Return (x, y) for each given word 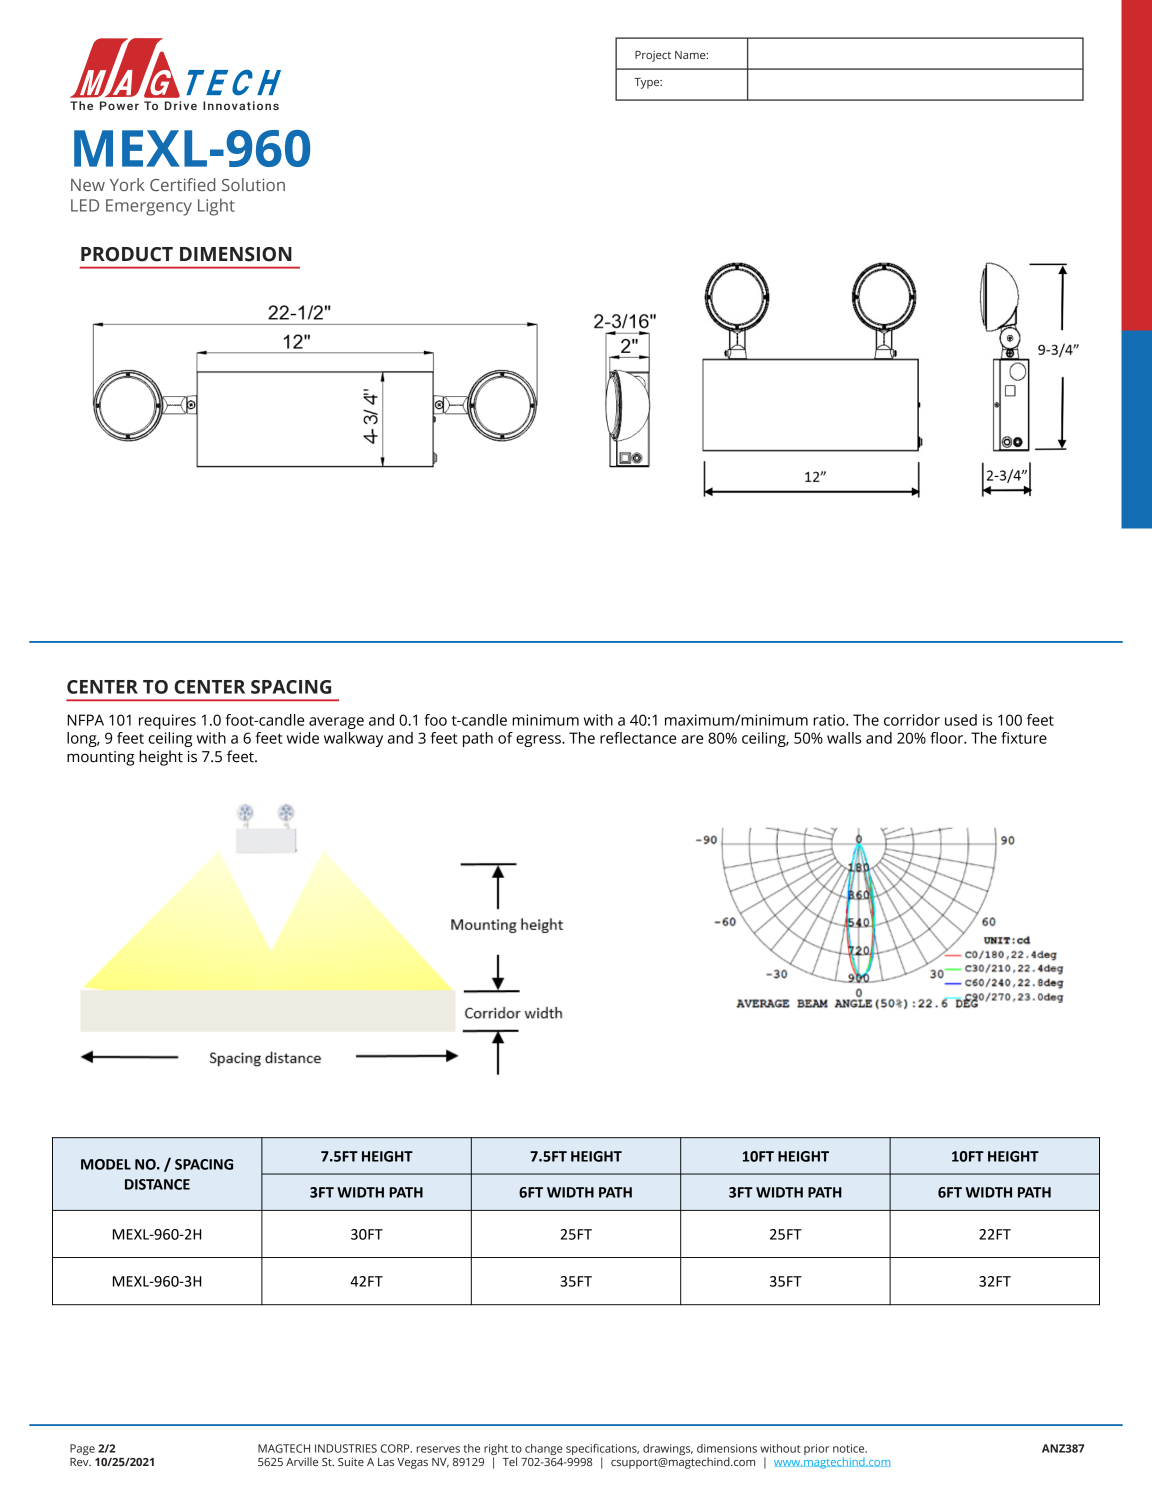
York (127, 184)
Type (648, 83)
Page (82, 1449)
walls (844, 738)
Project (653, 56)
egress (539, 741)
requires (167, 721)
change (543, 1449)
